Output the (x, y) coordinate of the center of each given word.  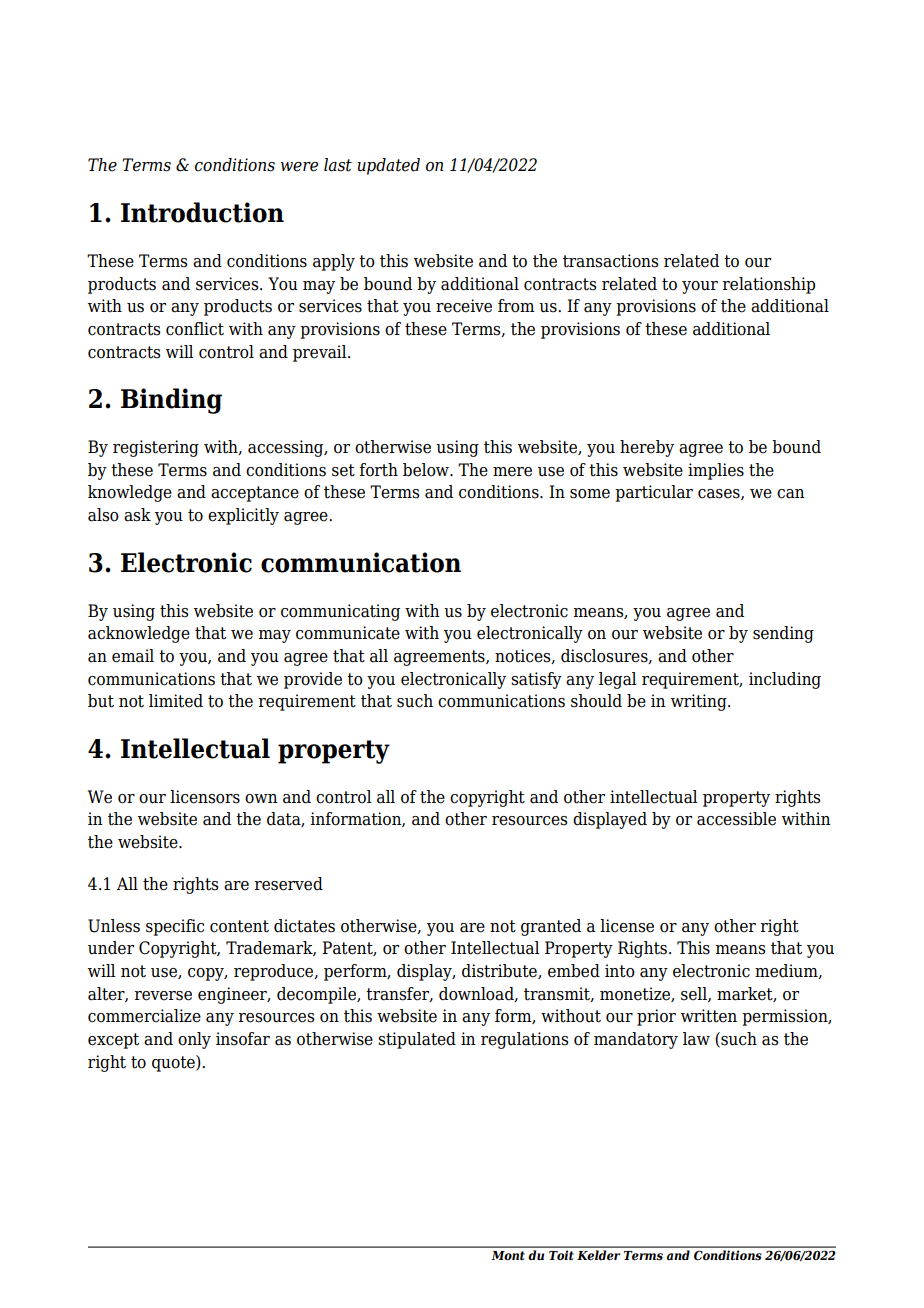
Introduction (202, 212)
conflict (195, 329)
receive (464, 306)
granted (551, 927)
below (427, 470)
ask (137, 515)
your (700, 287)
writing (700, 702)
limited (176, 701)
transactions (610, 261)
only (194, 1040)
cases (720, 494)
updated (388, 166)
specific (175, 927)
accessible (736, 819)
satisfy (536, 680)
